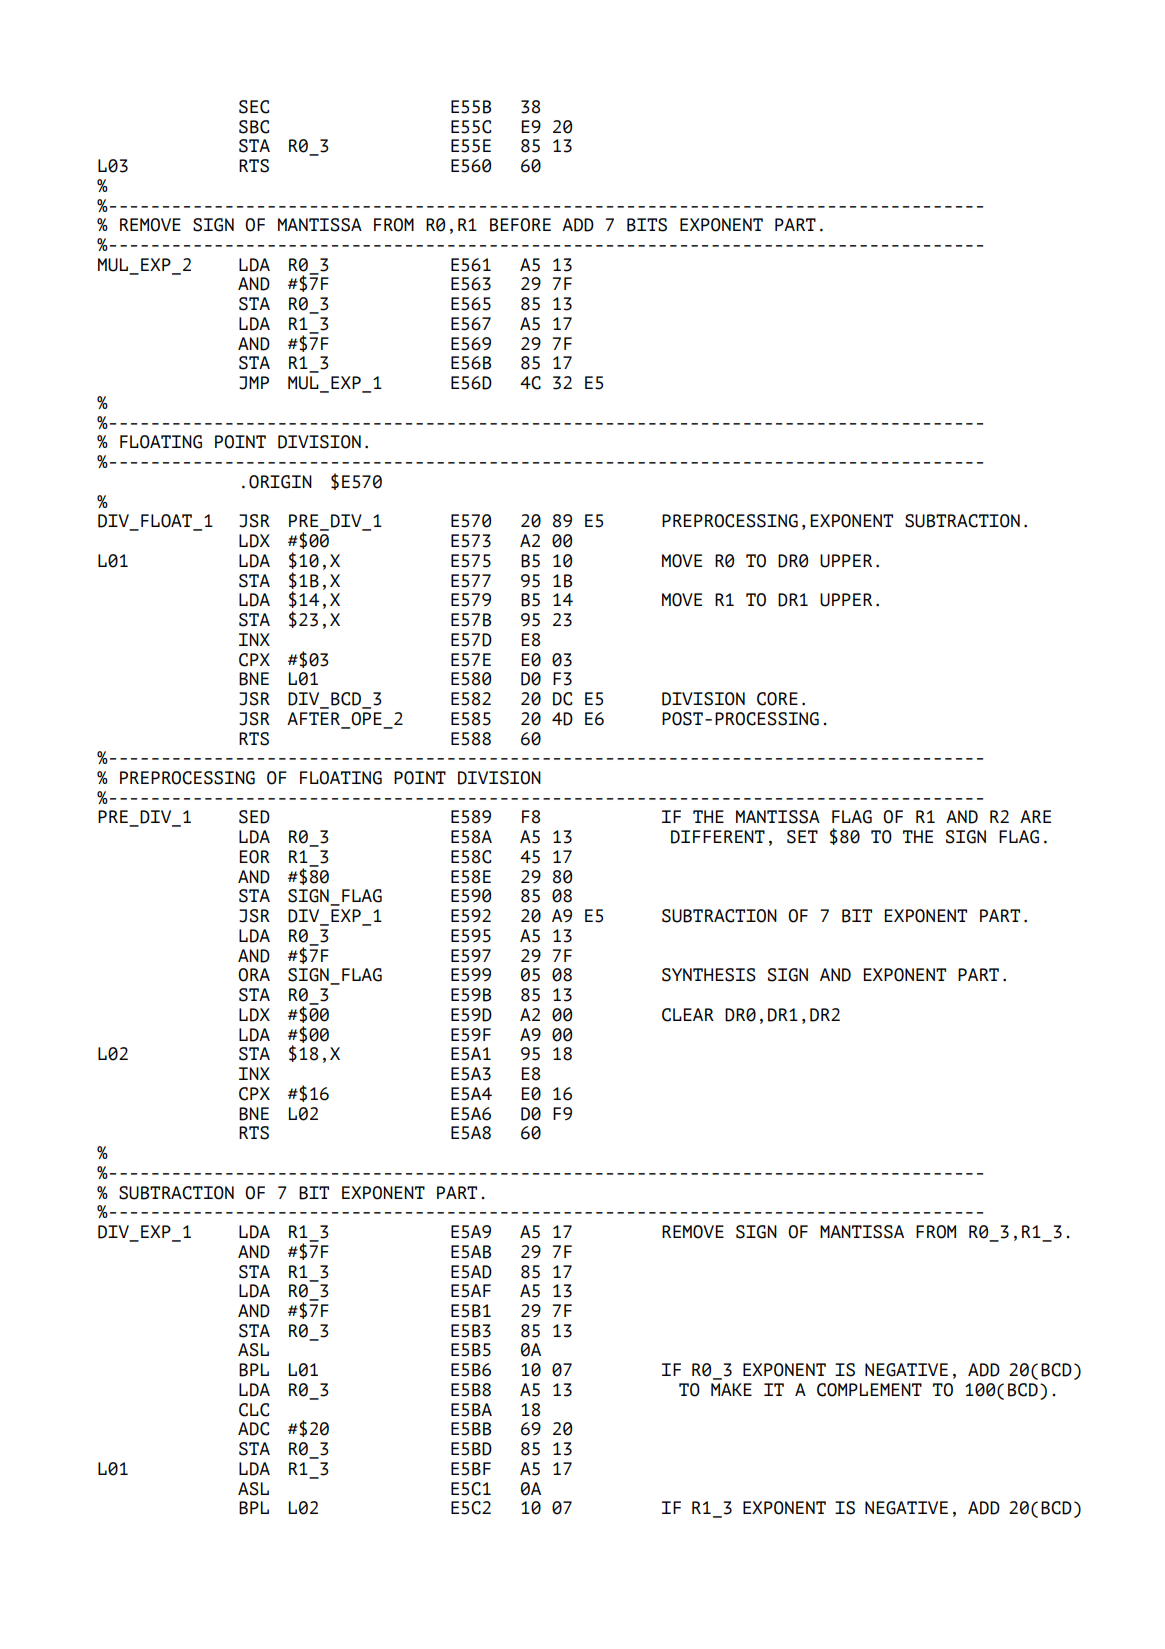 Image resolution: width=1165 pixels, height=1649 pixels. What do you see at coordinates (869, 1390) in the image?
I see `COMPLEMENT` at bounding box center [869, 1390].
